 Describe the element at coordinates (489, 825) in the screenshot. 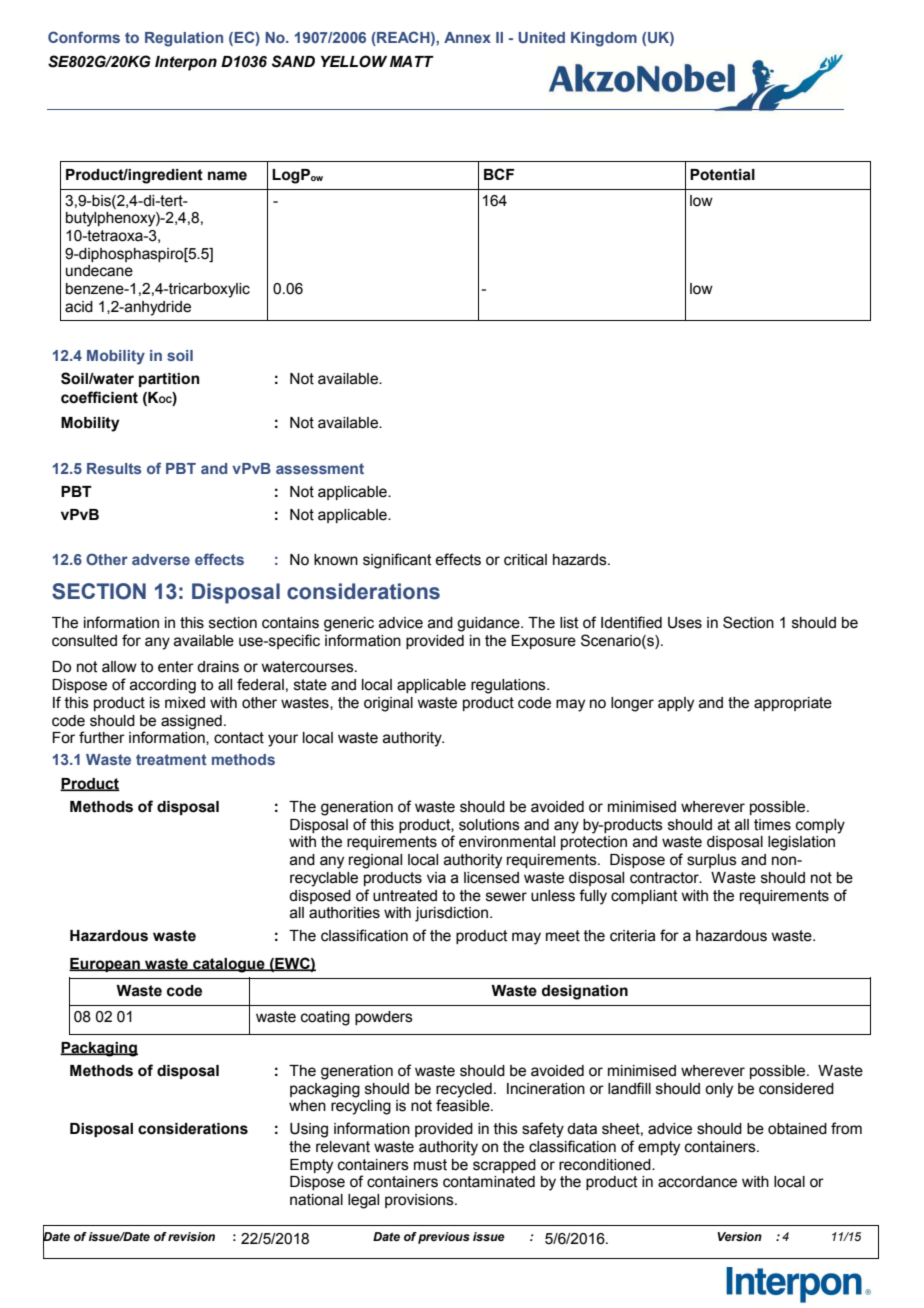

I see `solutions` at that location.
